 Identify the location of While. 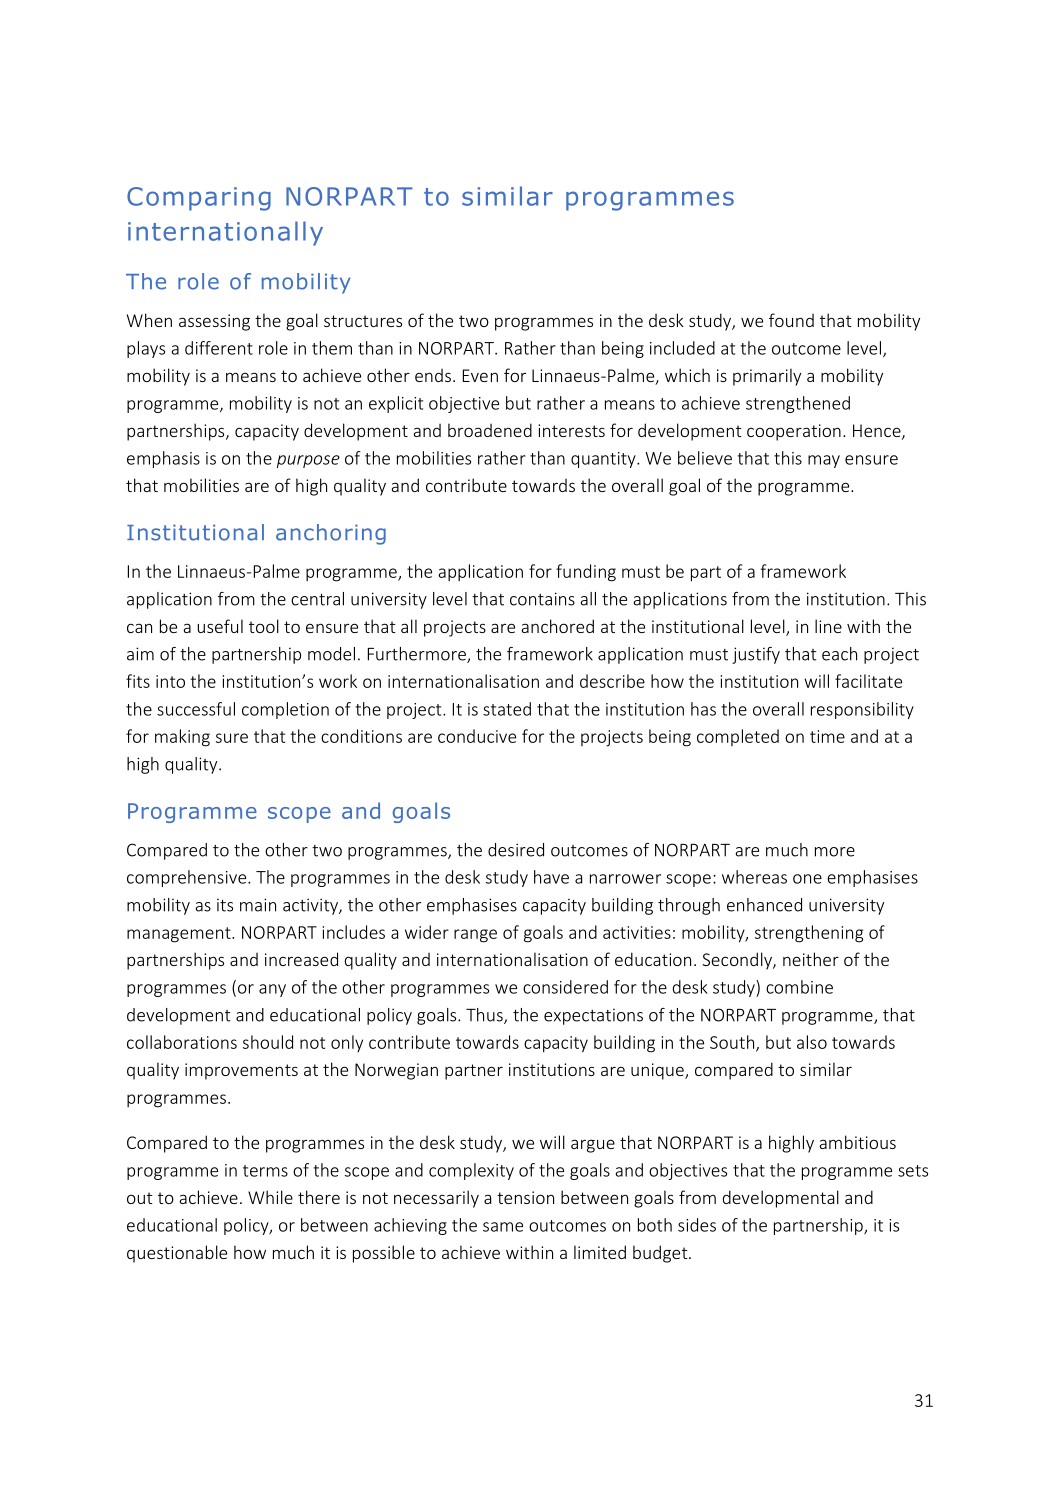
(270, 1197).
